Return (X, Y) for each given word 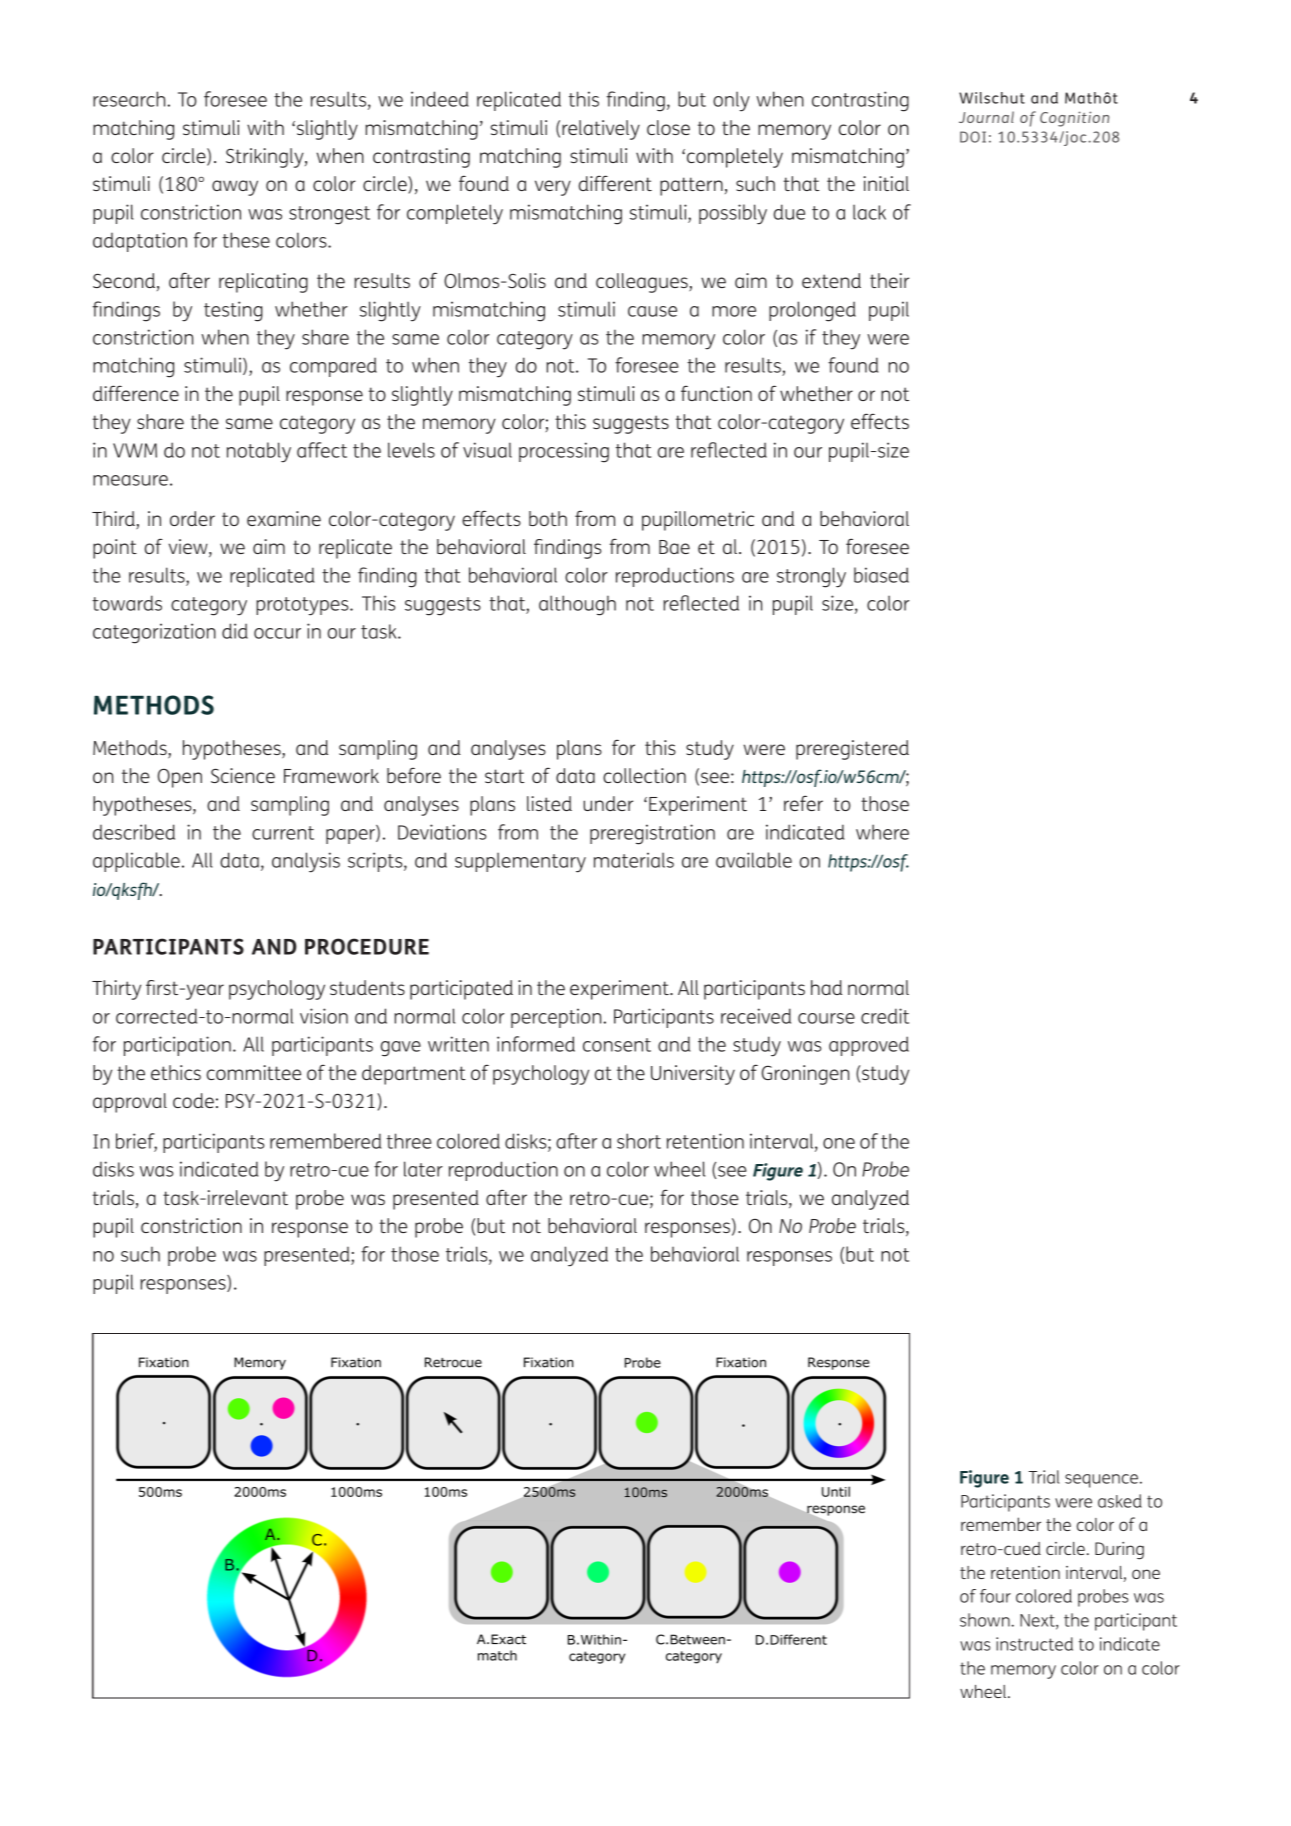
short (639, 1141)
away (235, 188)
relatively (601, 130)
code (193, 1100)
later (423, 1169)
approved (869, 1046)
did (235, 631)
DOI (973, 137)
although (577, 605)
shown (985, 1620)
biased (881, 575)
